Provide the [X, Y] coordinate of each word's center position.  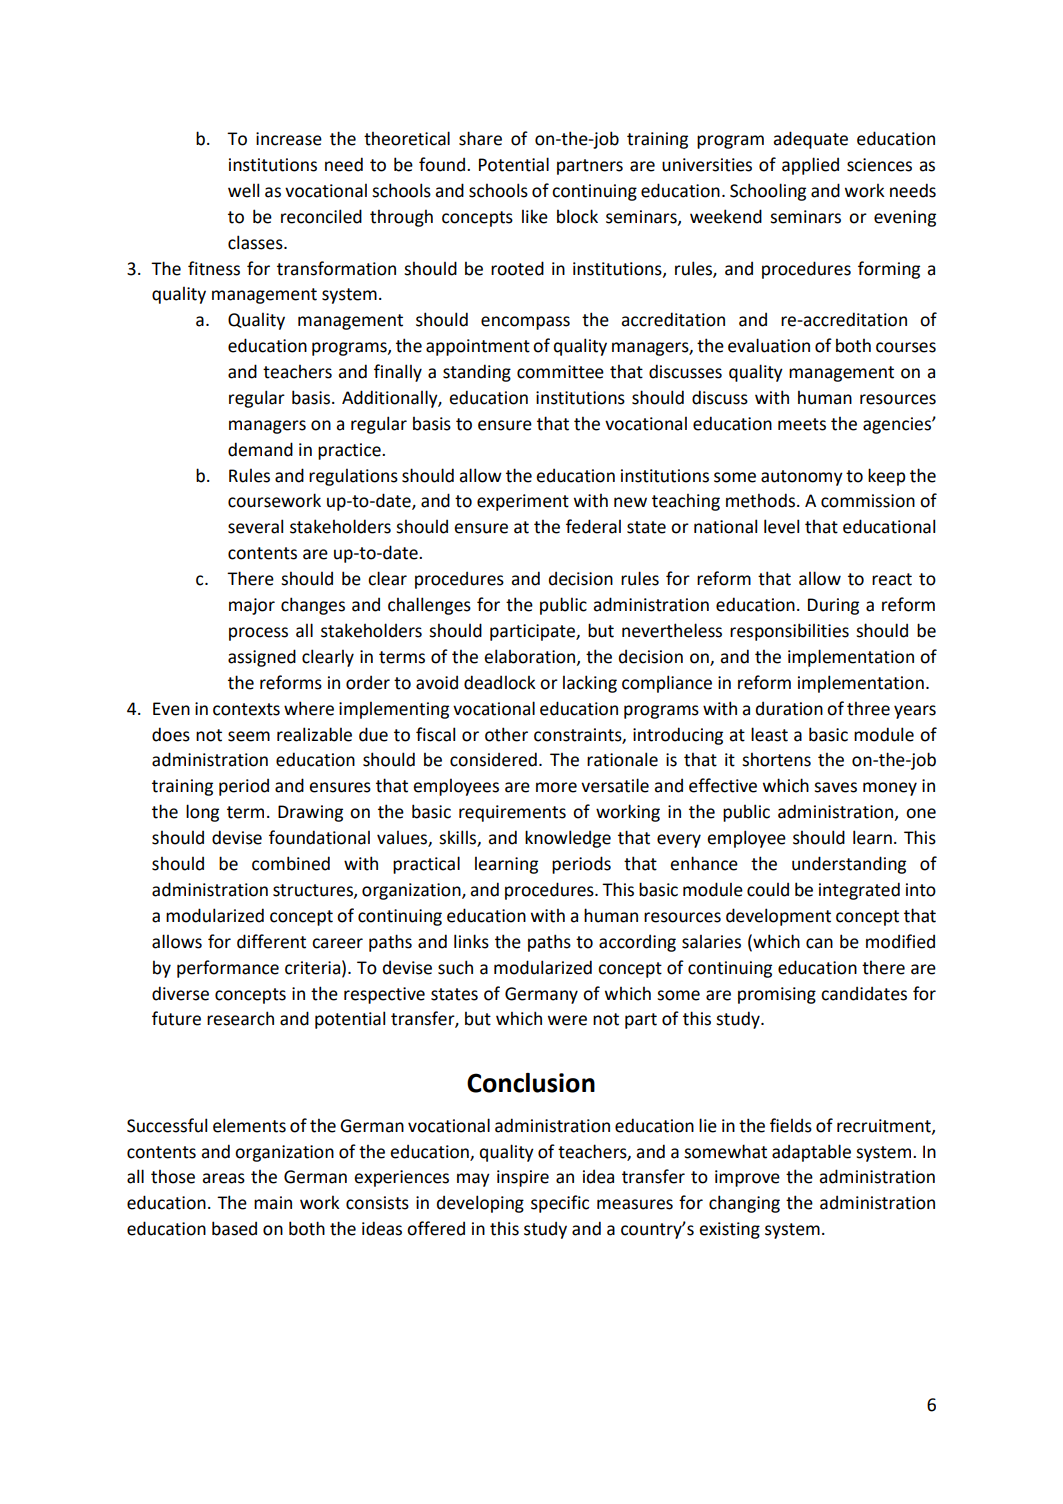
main [273, 1203]
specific [560, 1204]
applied [810, 166]
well [243, 190]
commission [868, 501]
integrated [859, 891]
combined [291, 863]
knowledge [568, 839]
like [535, 216]
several [255, 526]
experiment [523, 502]
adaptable [811, 1153]
